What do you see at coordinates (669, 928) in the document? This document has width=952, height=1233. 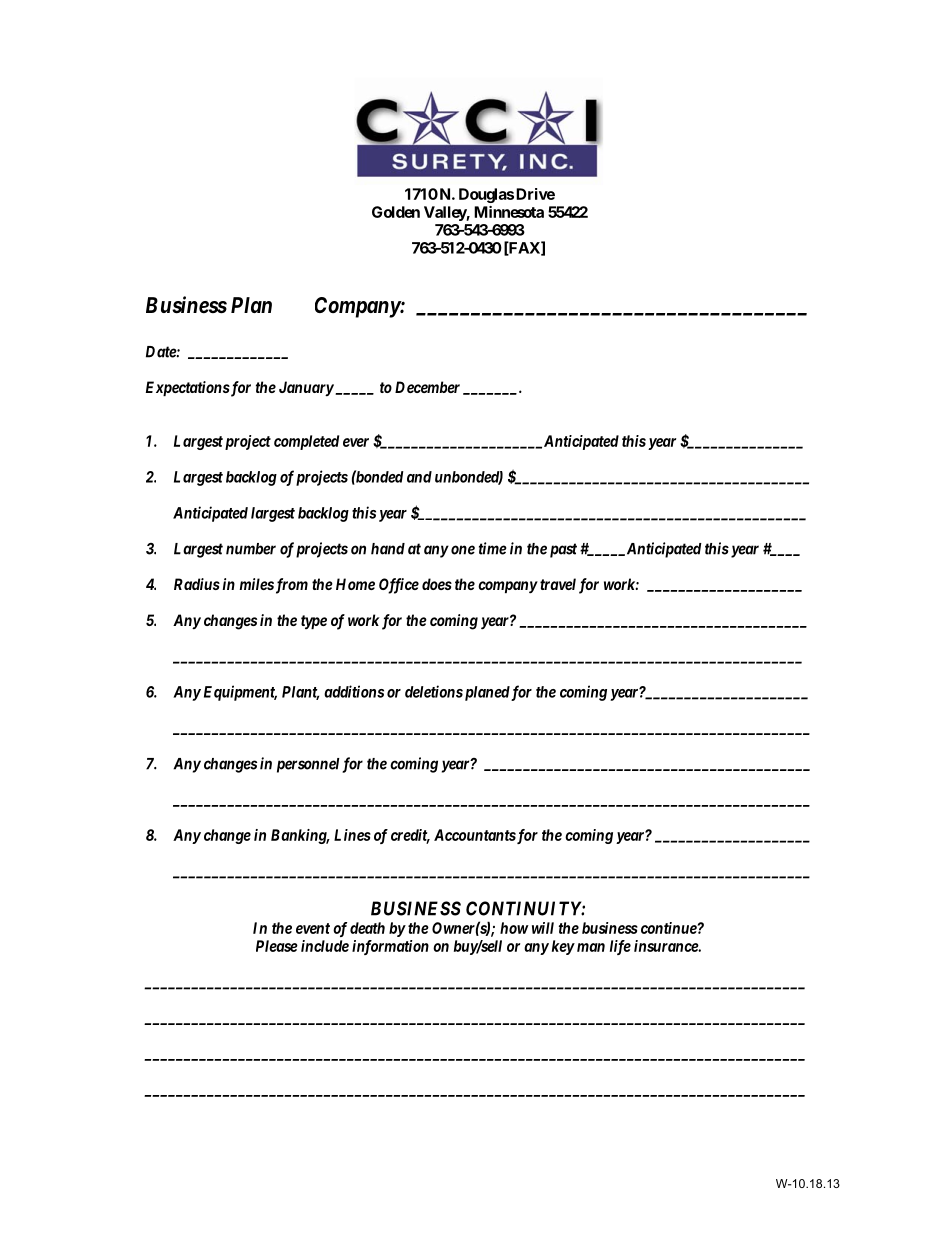 I see `continue` at bounding box center [669, 928].
